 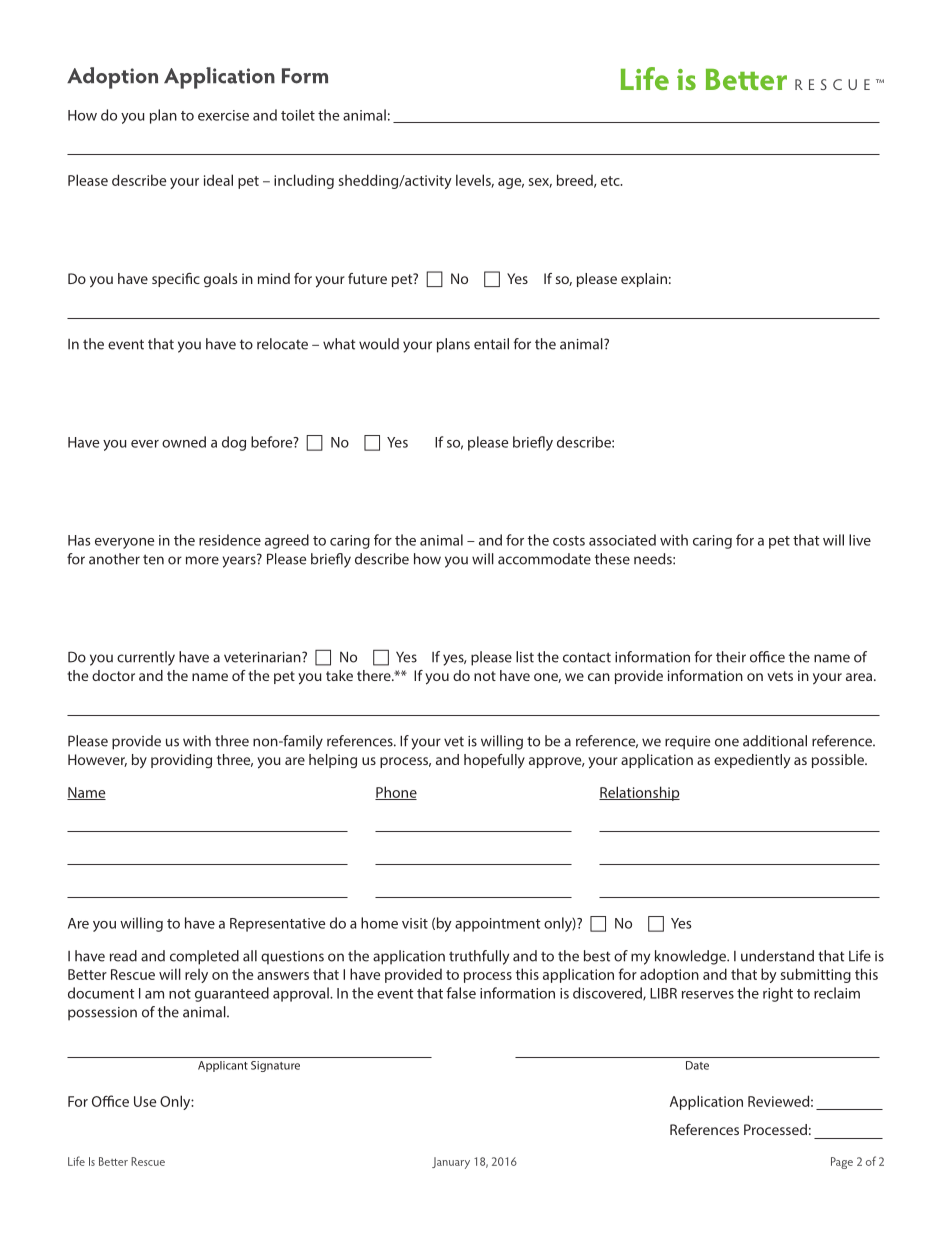 I want to click on etc, so click(x=611, y=181).
